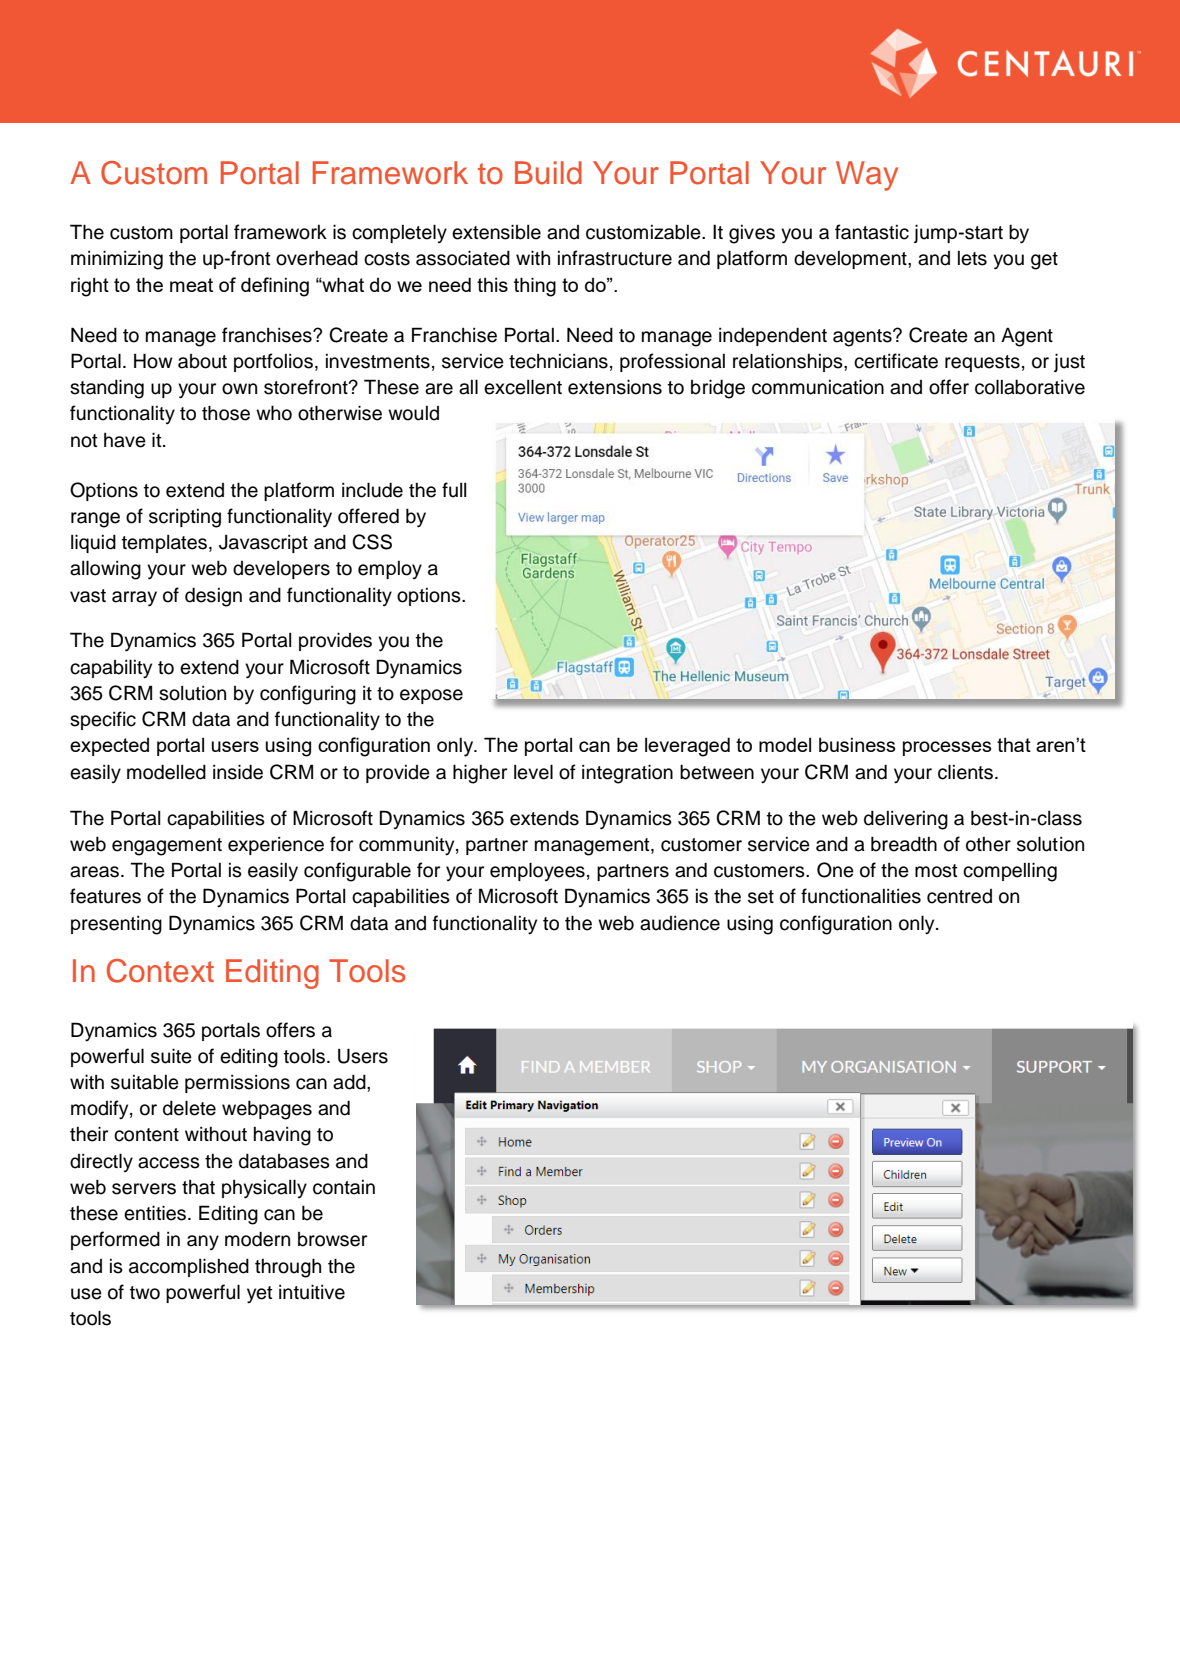 This image has width=1180, height=1670. I want to click on accomplished, so click(189, 1267).
